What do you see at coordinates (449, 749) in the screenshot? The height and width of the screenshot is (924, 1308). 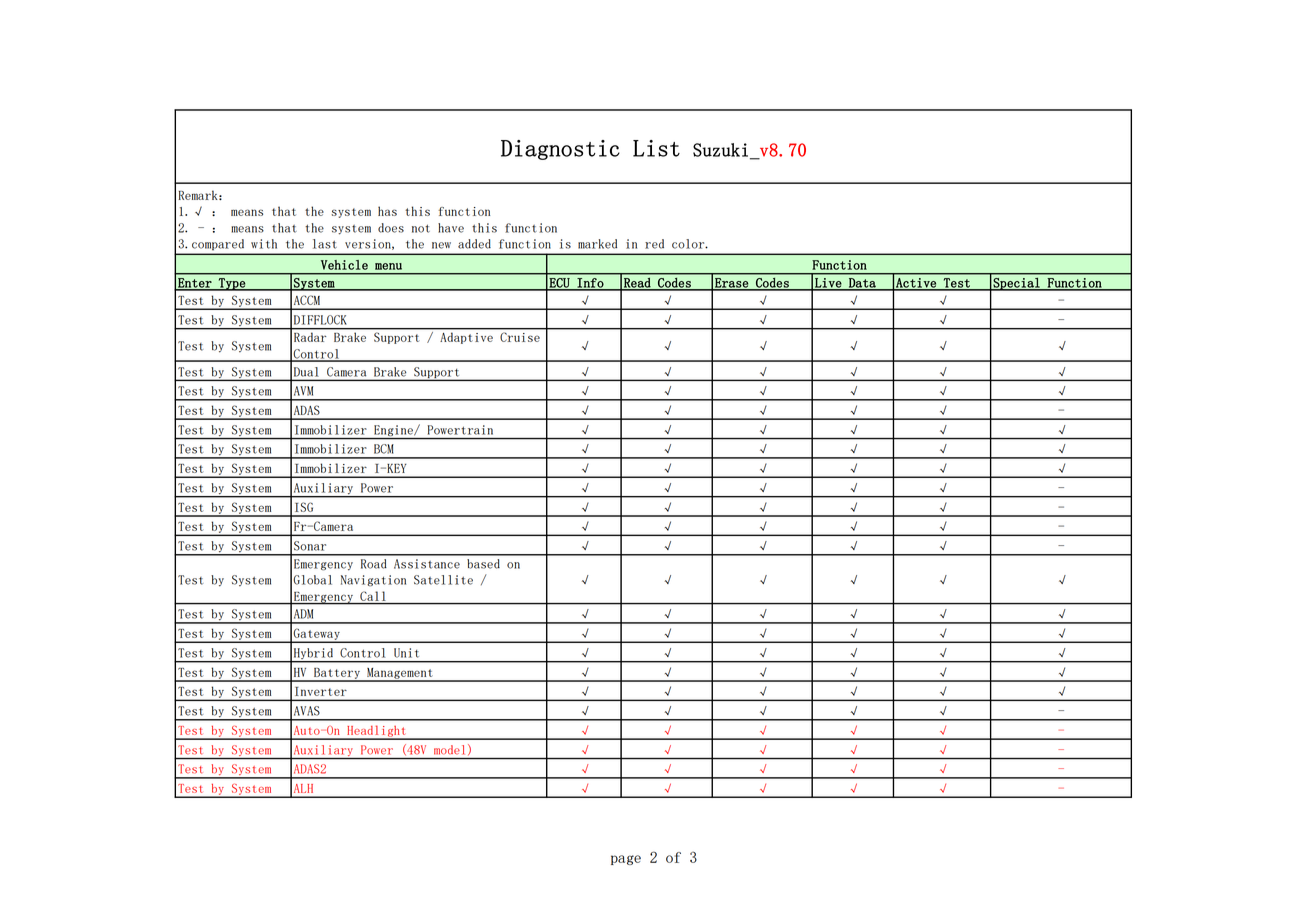 I see `model` at bounding box center [449, 749].
